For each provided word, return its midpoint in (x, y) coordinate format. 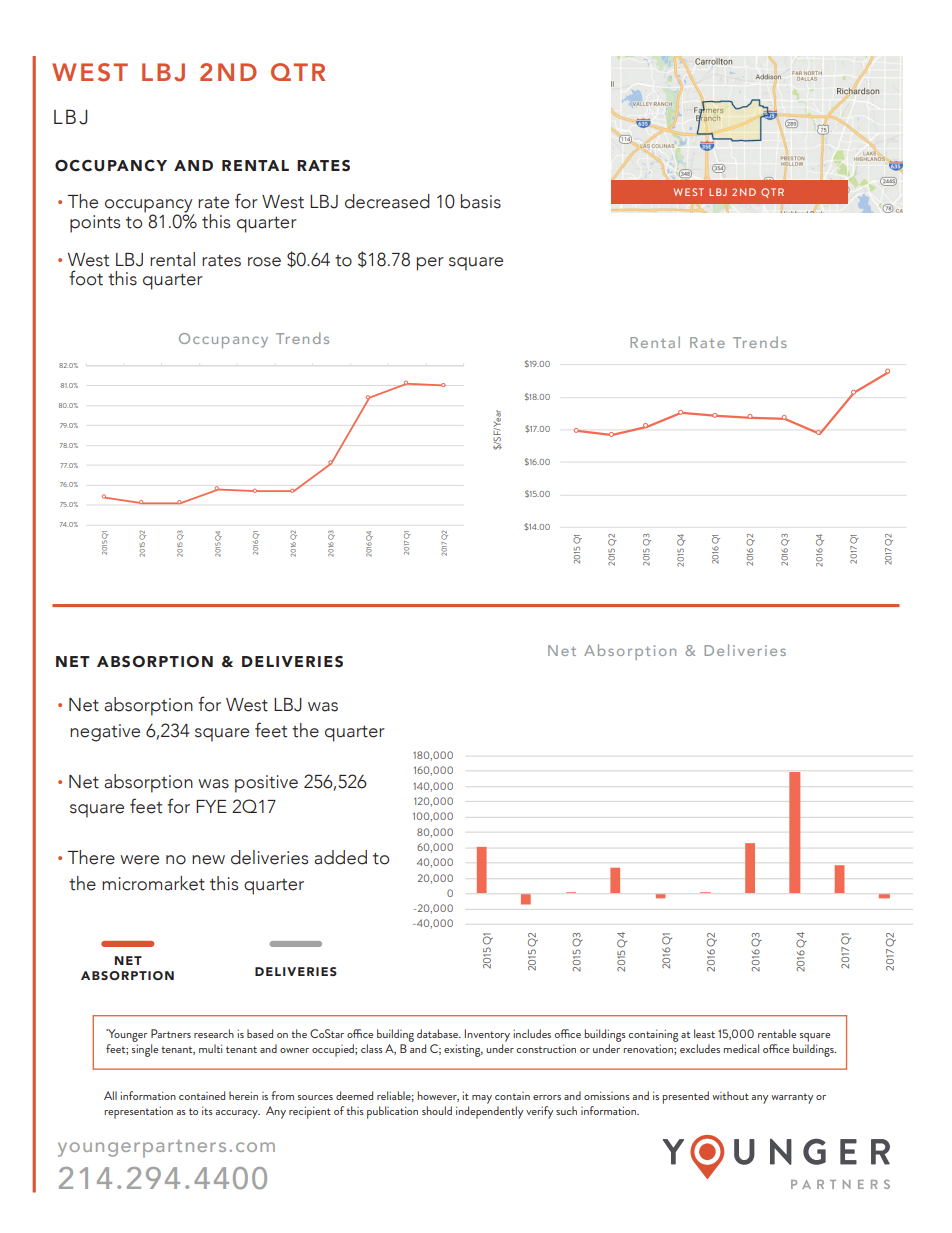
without (730, 1095)
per (430, 264)
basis (481, 201)
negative (105, 733)
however (438, 1096)
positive (266, 784)
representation (138, 1112)
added (340, 857)
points (95, 224)
